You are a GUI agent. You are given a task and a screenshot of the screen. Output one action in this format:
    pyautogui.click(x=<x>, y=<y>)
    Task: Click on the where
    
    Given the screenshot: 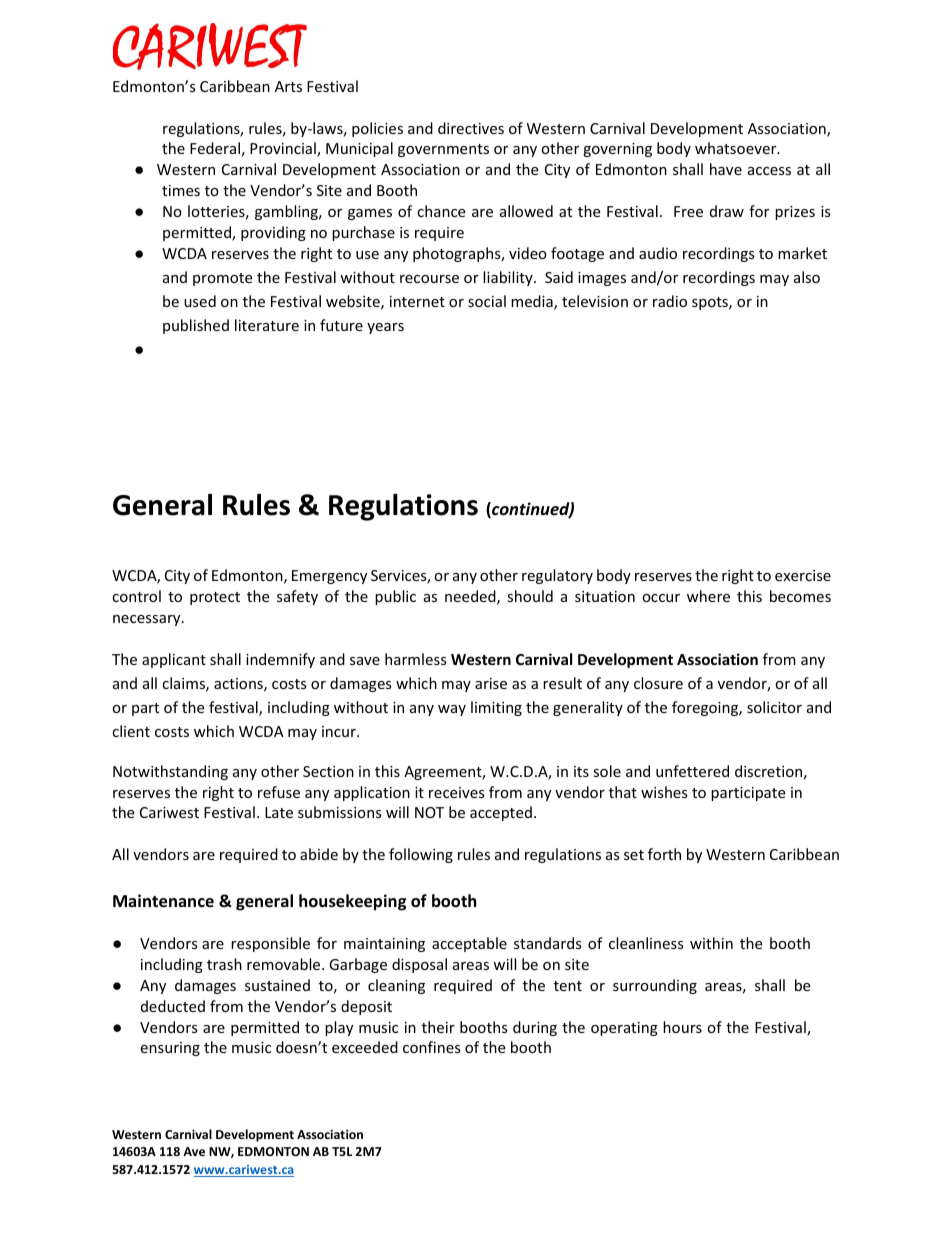 What is the action you would take?
    pyautogui.click(x=708, y=596)
